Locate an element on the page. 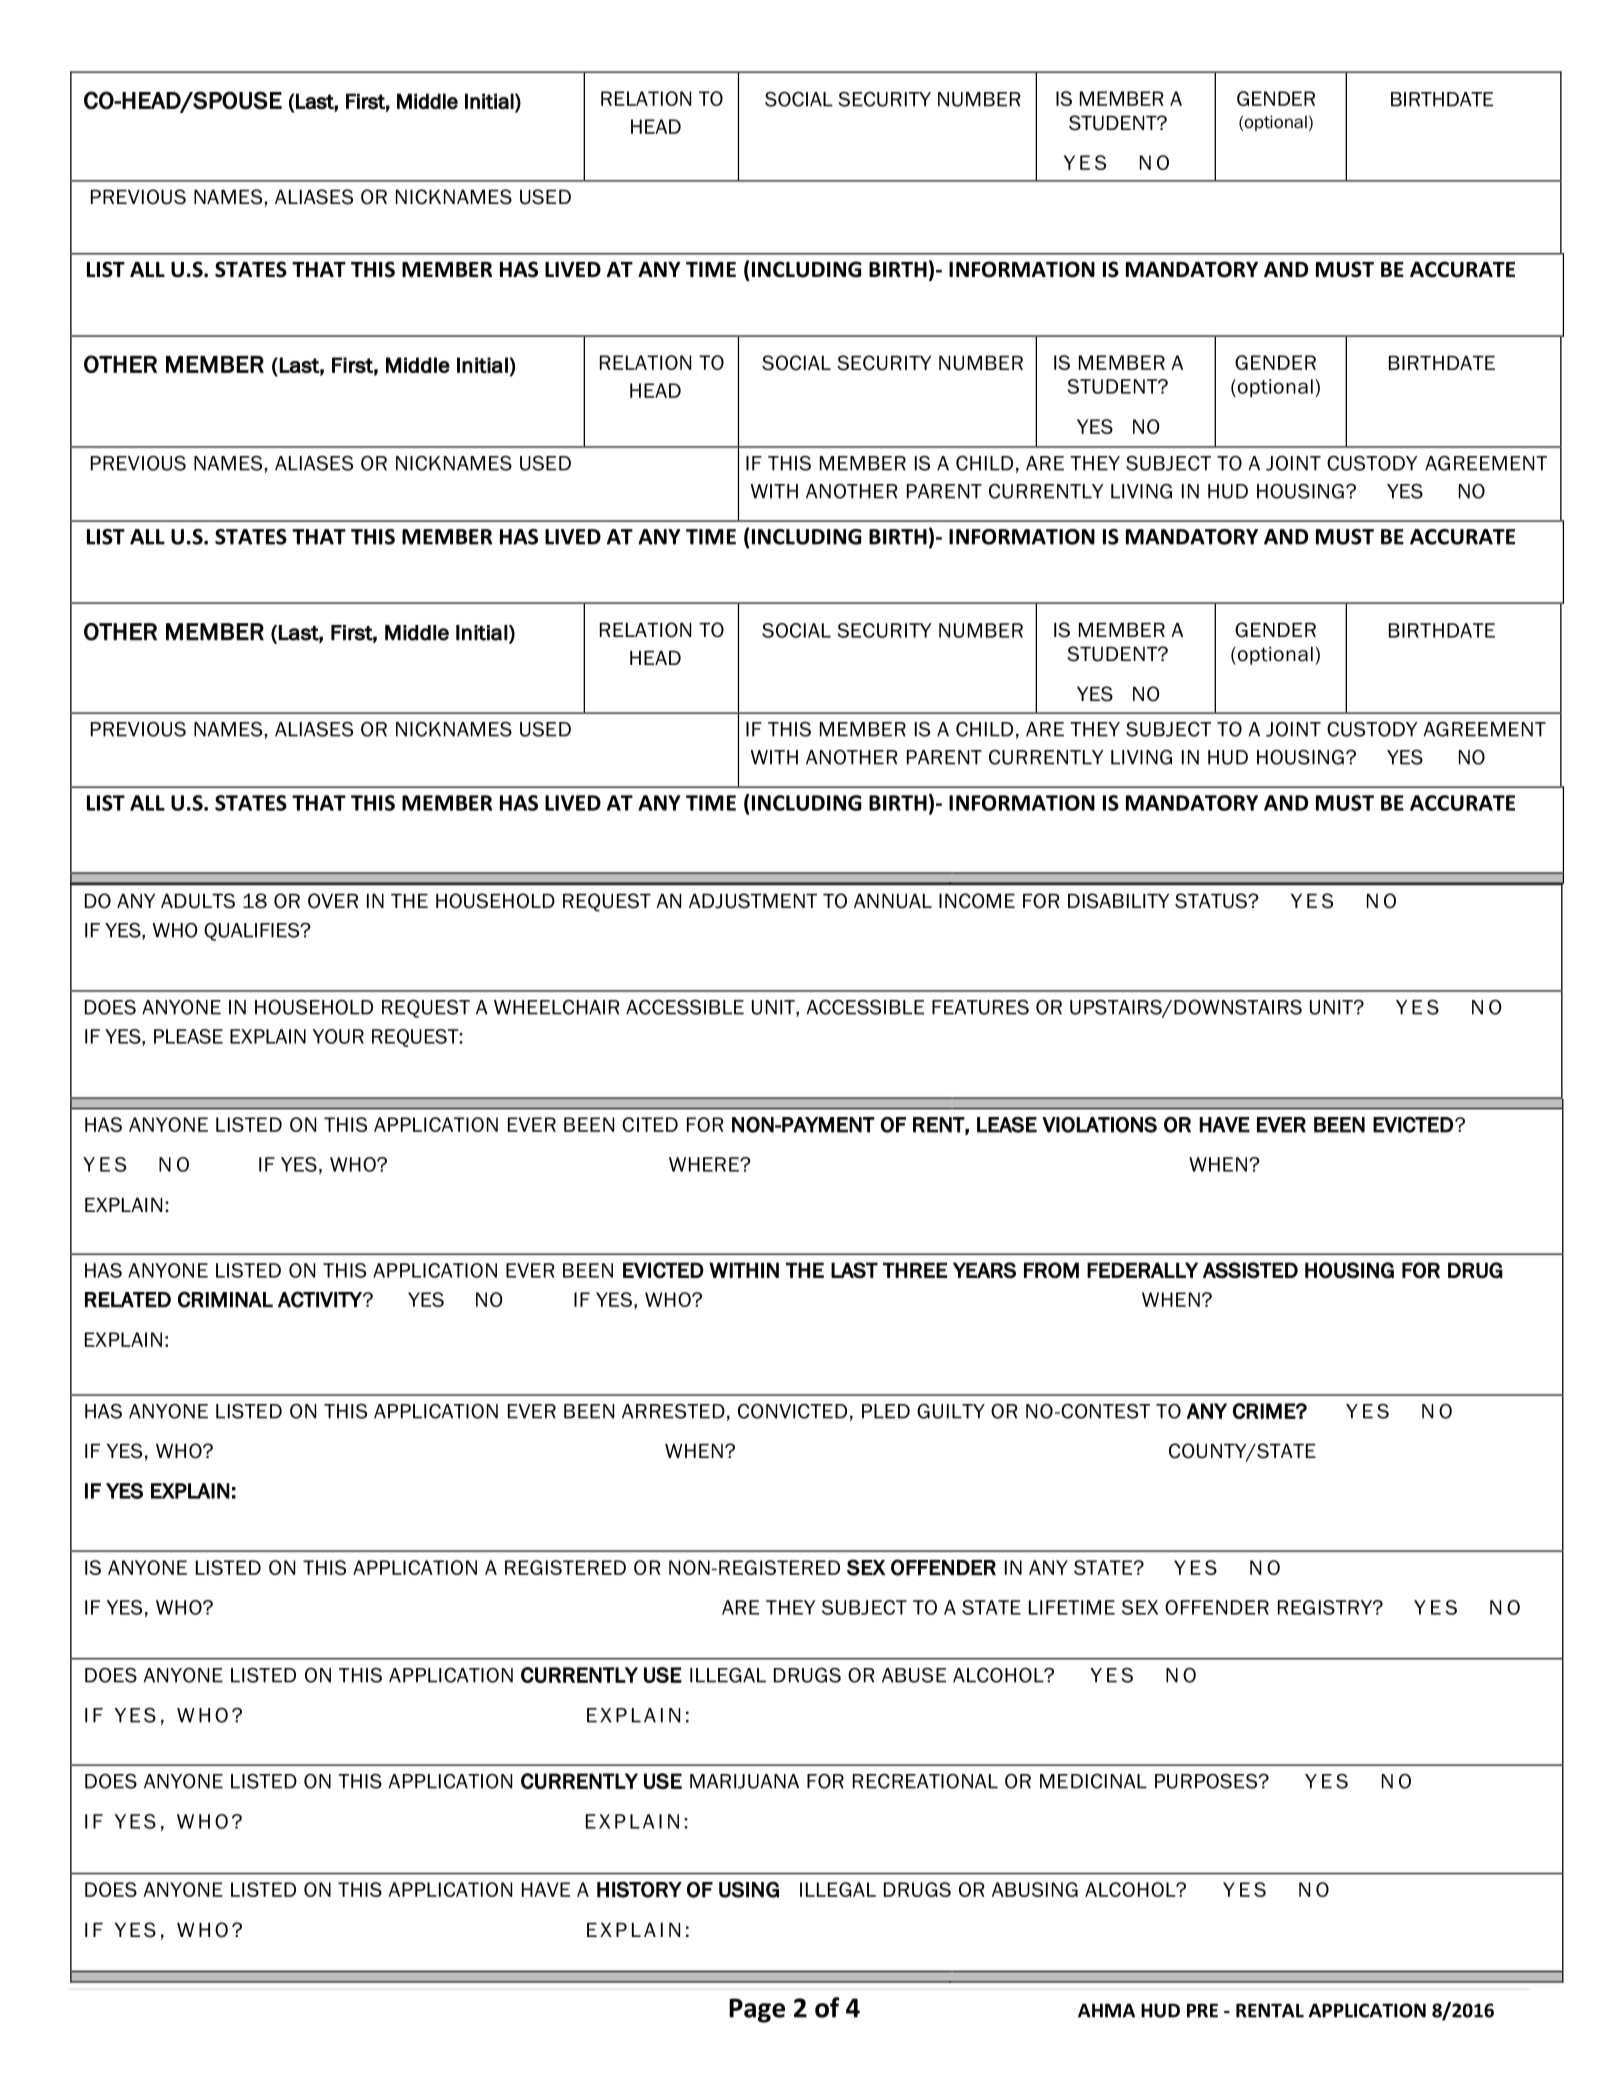  DISABILITY is located at coordinates (1118, 901).
